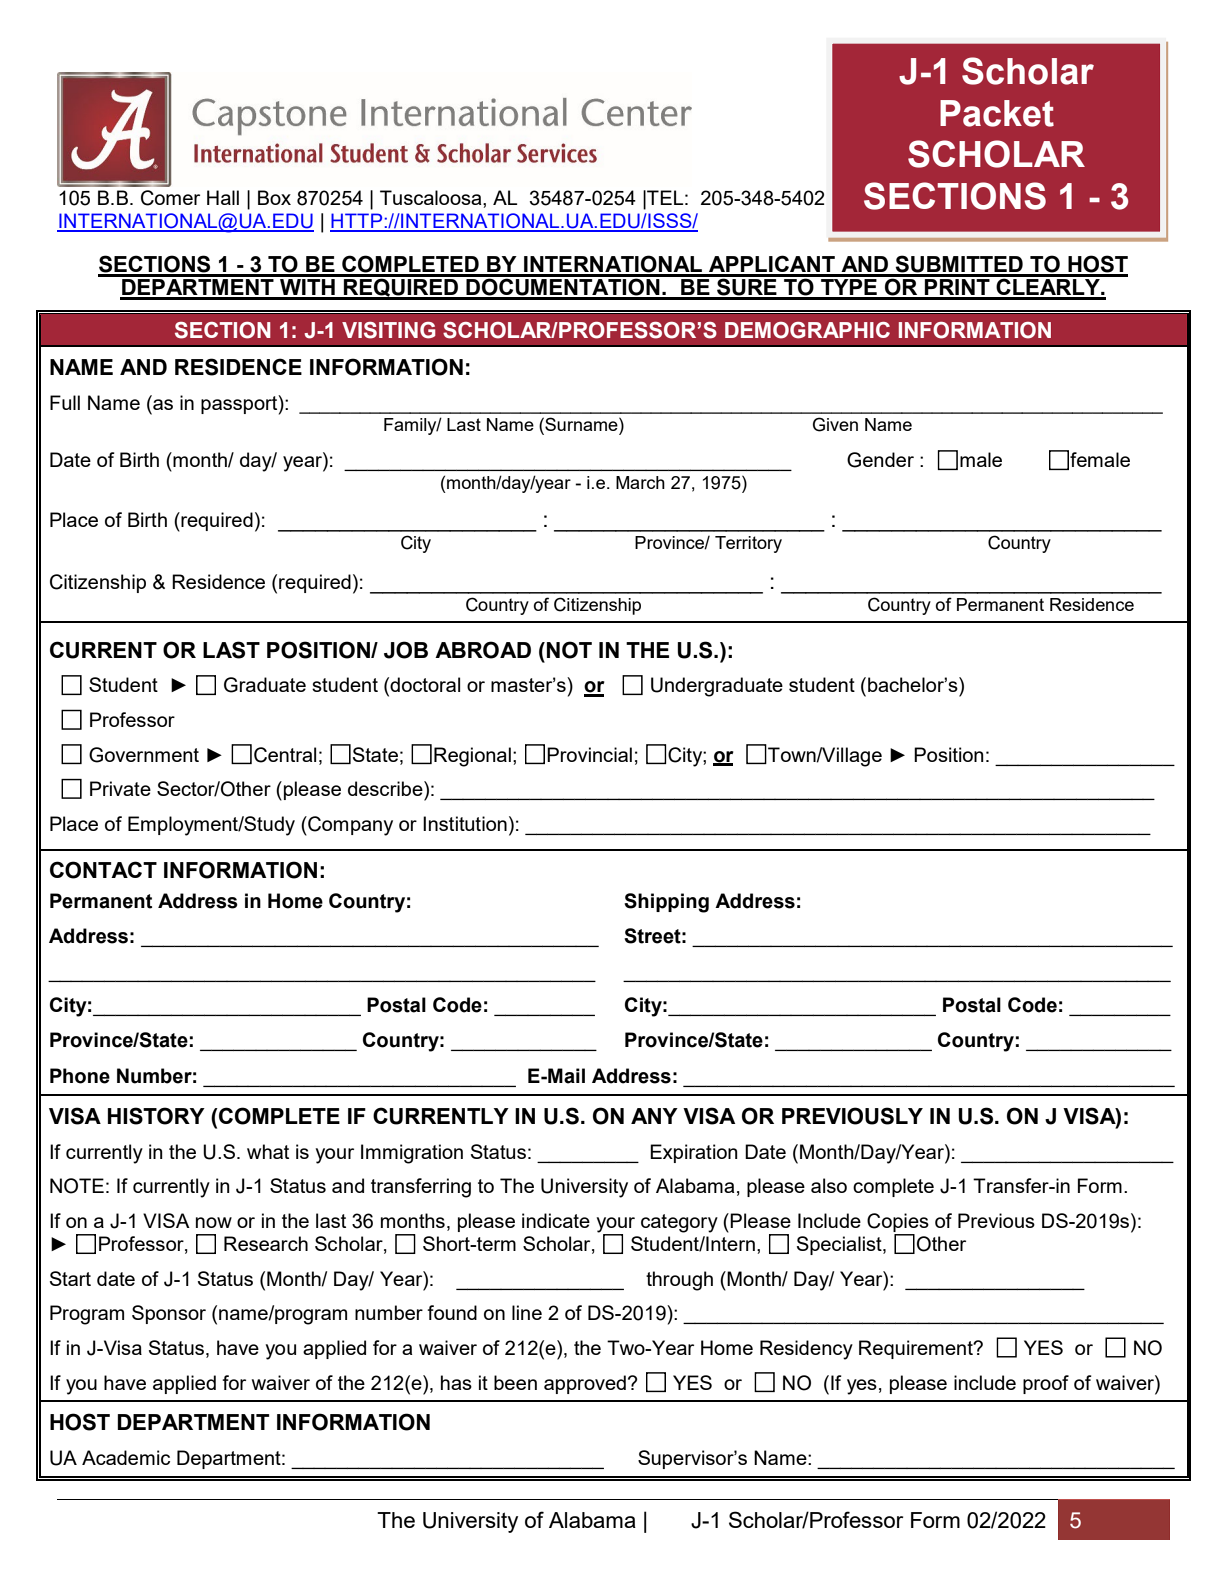 Image resolution: width=1227 pixels, height=1588 pixels. What do you see at coordinates (432, 197) in the screenshot?
I see `Tuscaloosa` at bounding box center [432, 197].
